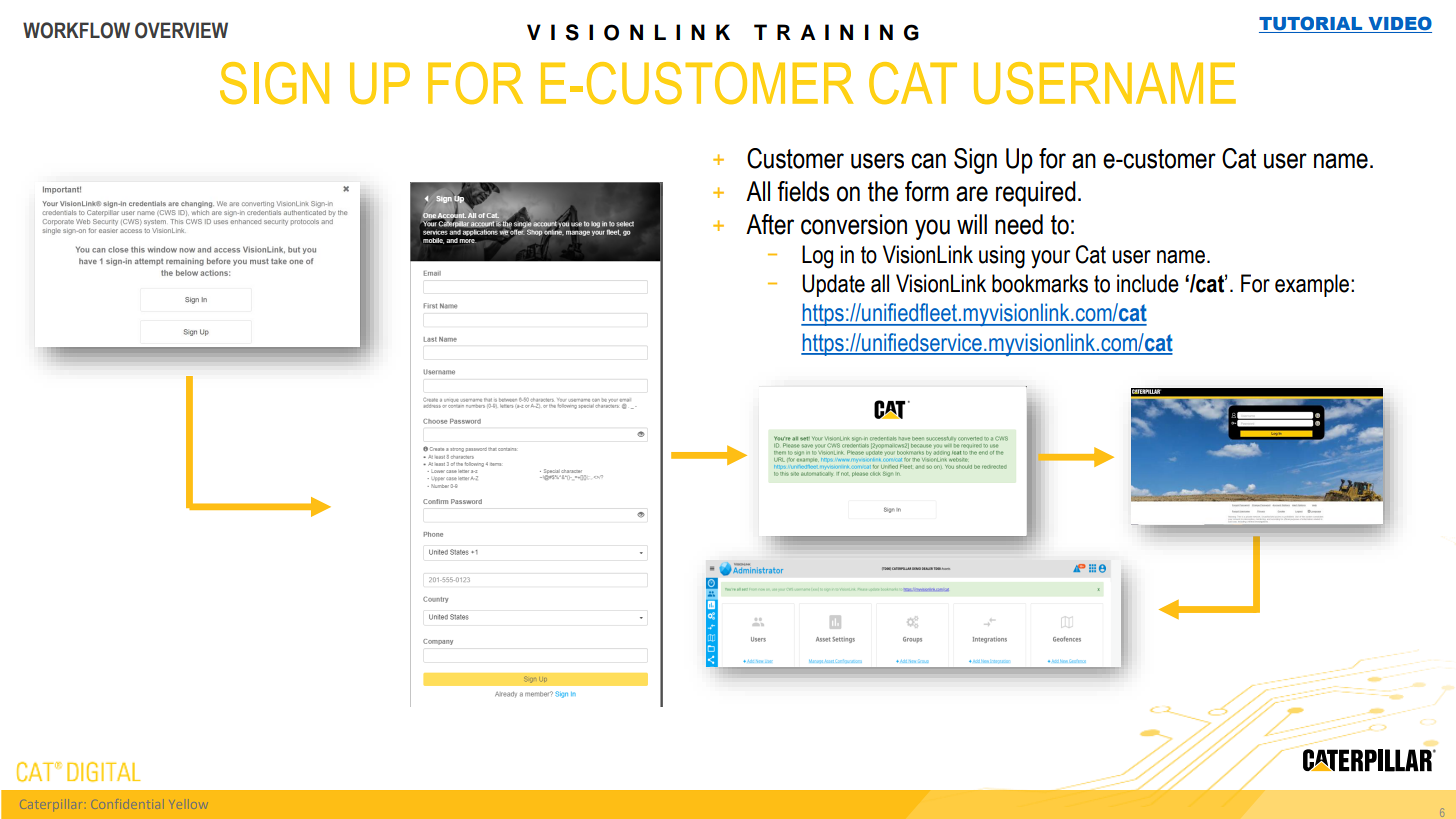 The height and width of the screenshot is (819, 1456). What do you see at coordinates (1313, 285) in the screenshot?
I see `example` at bounding box center [1313, 285].
